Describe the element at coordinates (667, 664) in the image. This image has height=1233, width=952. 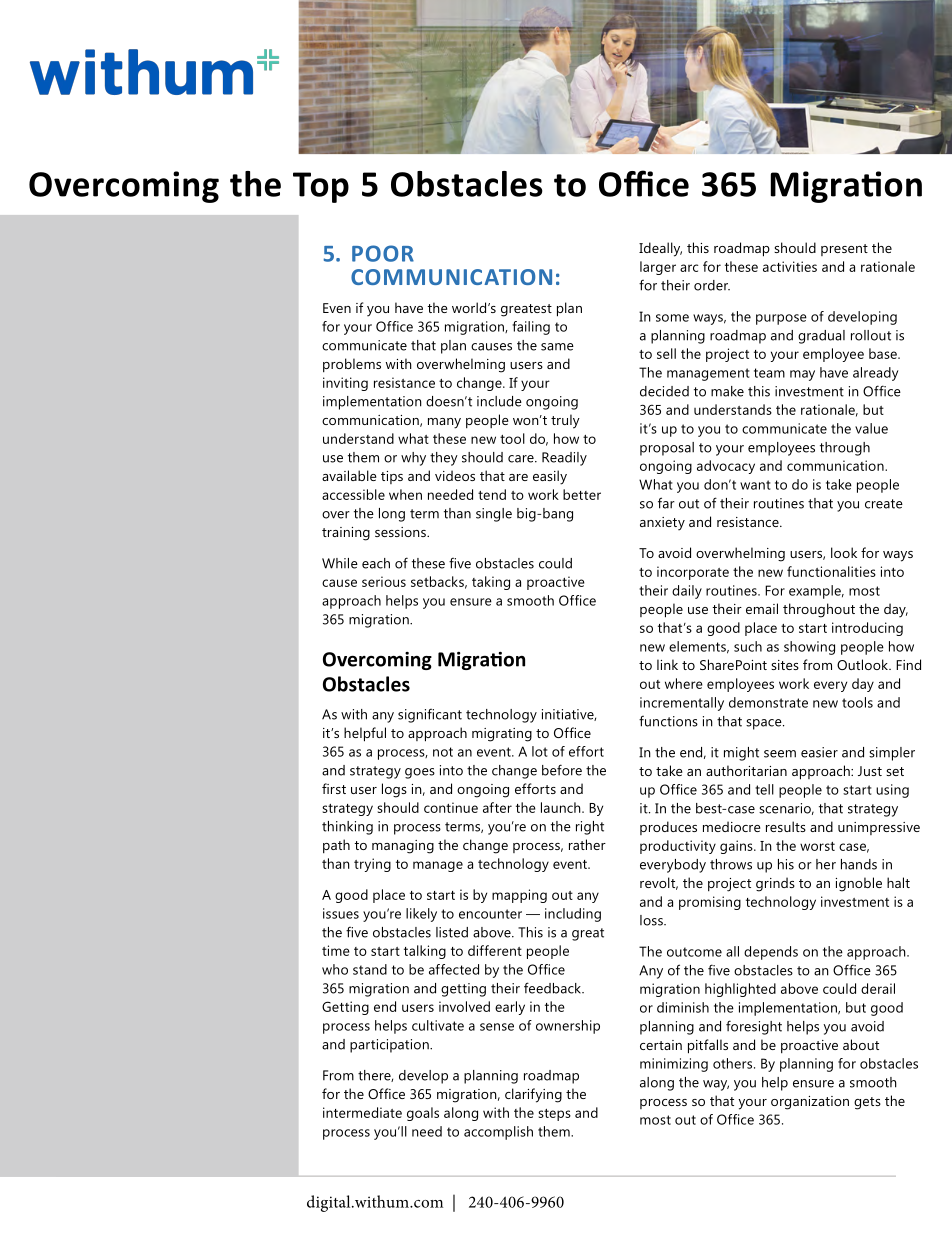
I see `link` at that location.
